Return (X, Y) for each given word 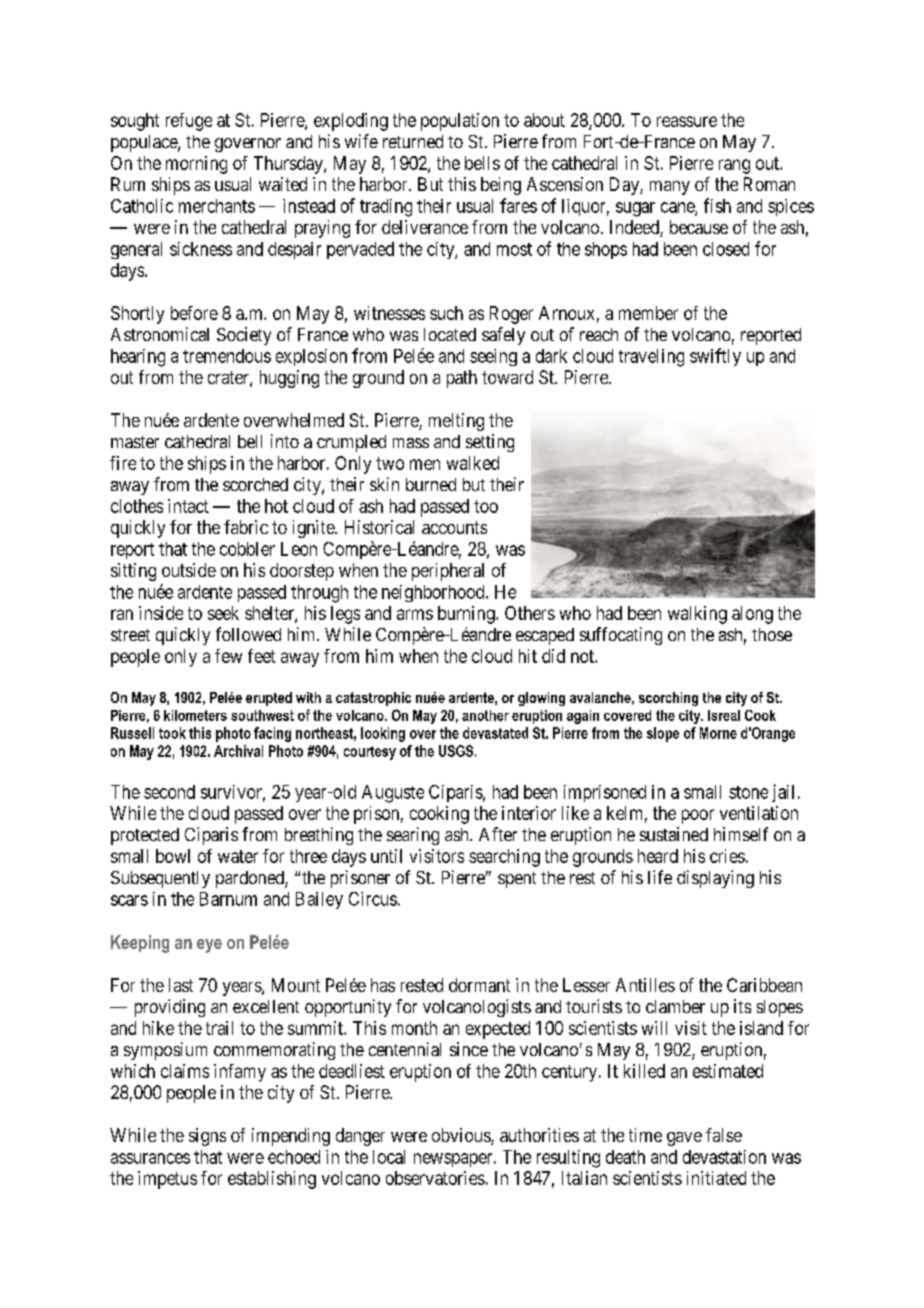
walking (697, 615)
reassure (687, 121)
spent (517, 880)
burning (467, 615)
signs (207, 1137)
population (460, 122)
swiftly (715, 357)
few (228, 656)
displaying (715, 879)
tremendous (227, 356)
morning (196, 165)
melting (456, 422)
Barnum (228, 899)
